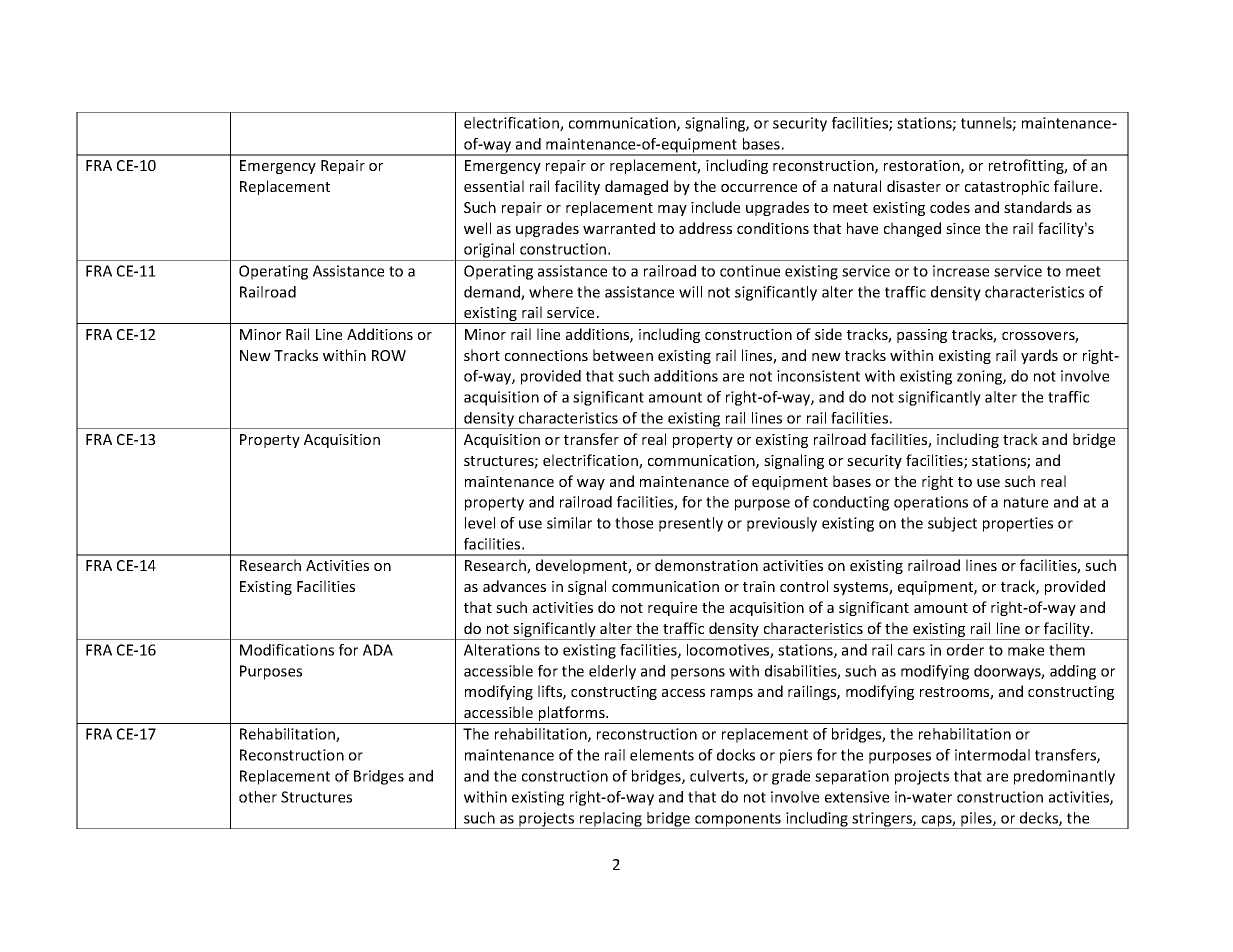  I want to click on presently, so click(691, 524).
